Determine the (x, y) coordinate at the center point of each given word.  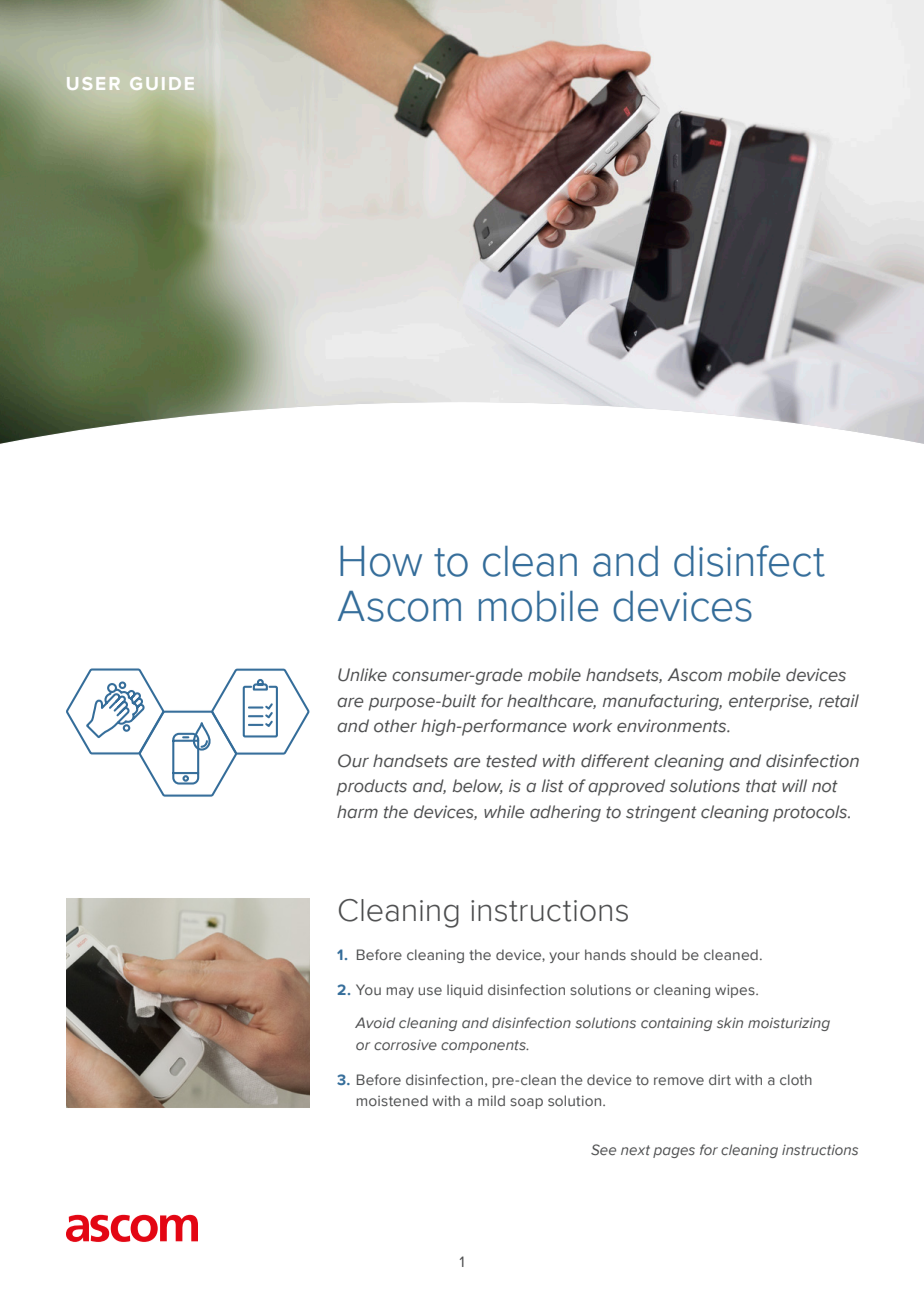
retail (839, 701)
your (564, 957)
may (400, 992)
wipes (736, 991)
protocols (811, 813)
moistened (392, 1100)
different (615, 761)
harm (357, 811)
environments (673, 726)
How (381, 561)
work (592, 726)
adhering (565, 813)
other (395, 726)
